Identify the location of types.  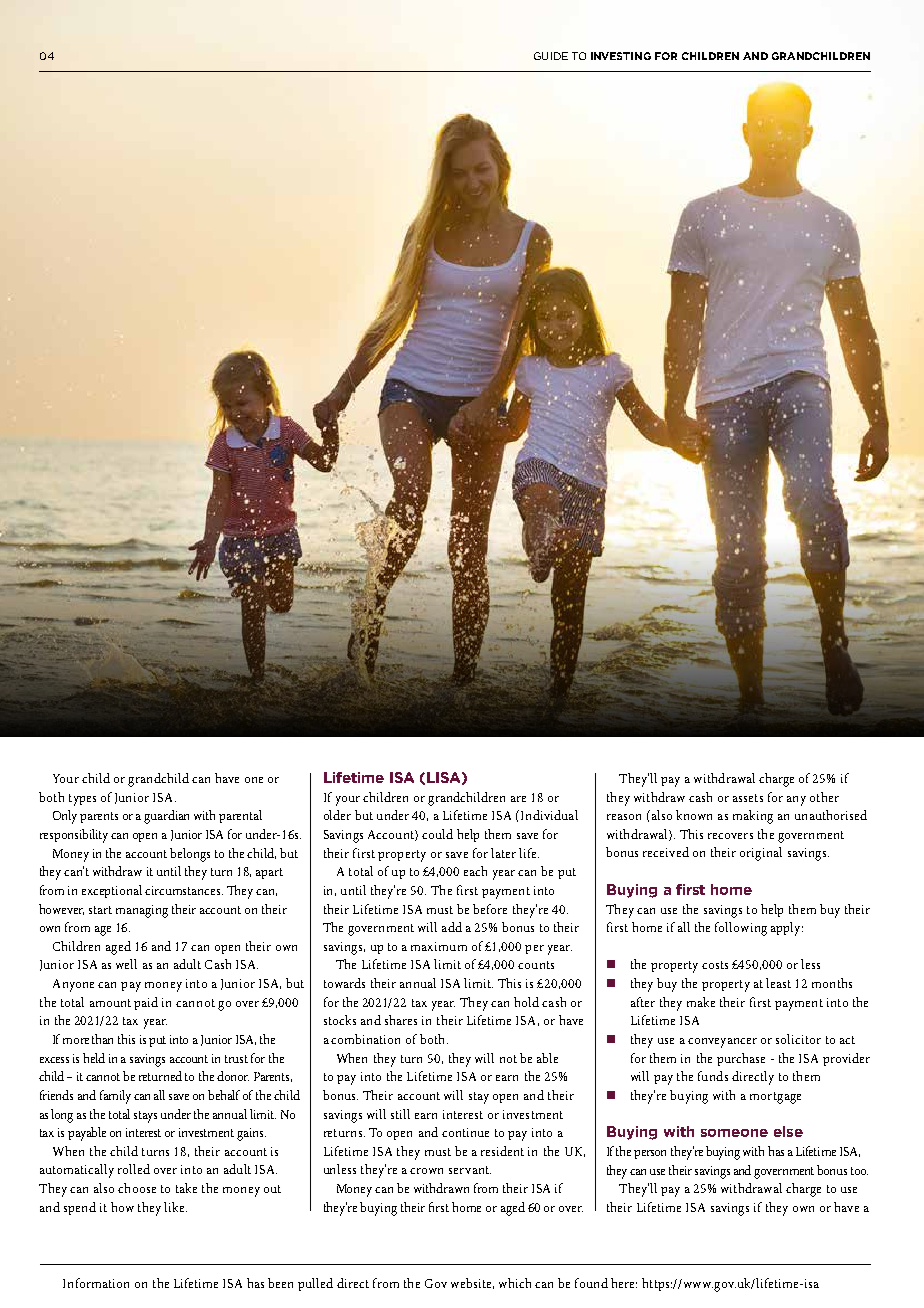
(82, 800).
